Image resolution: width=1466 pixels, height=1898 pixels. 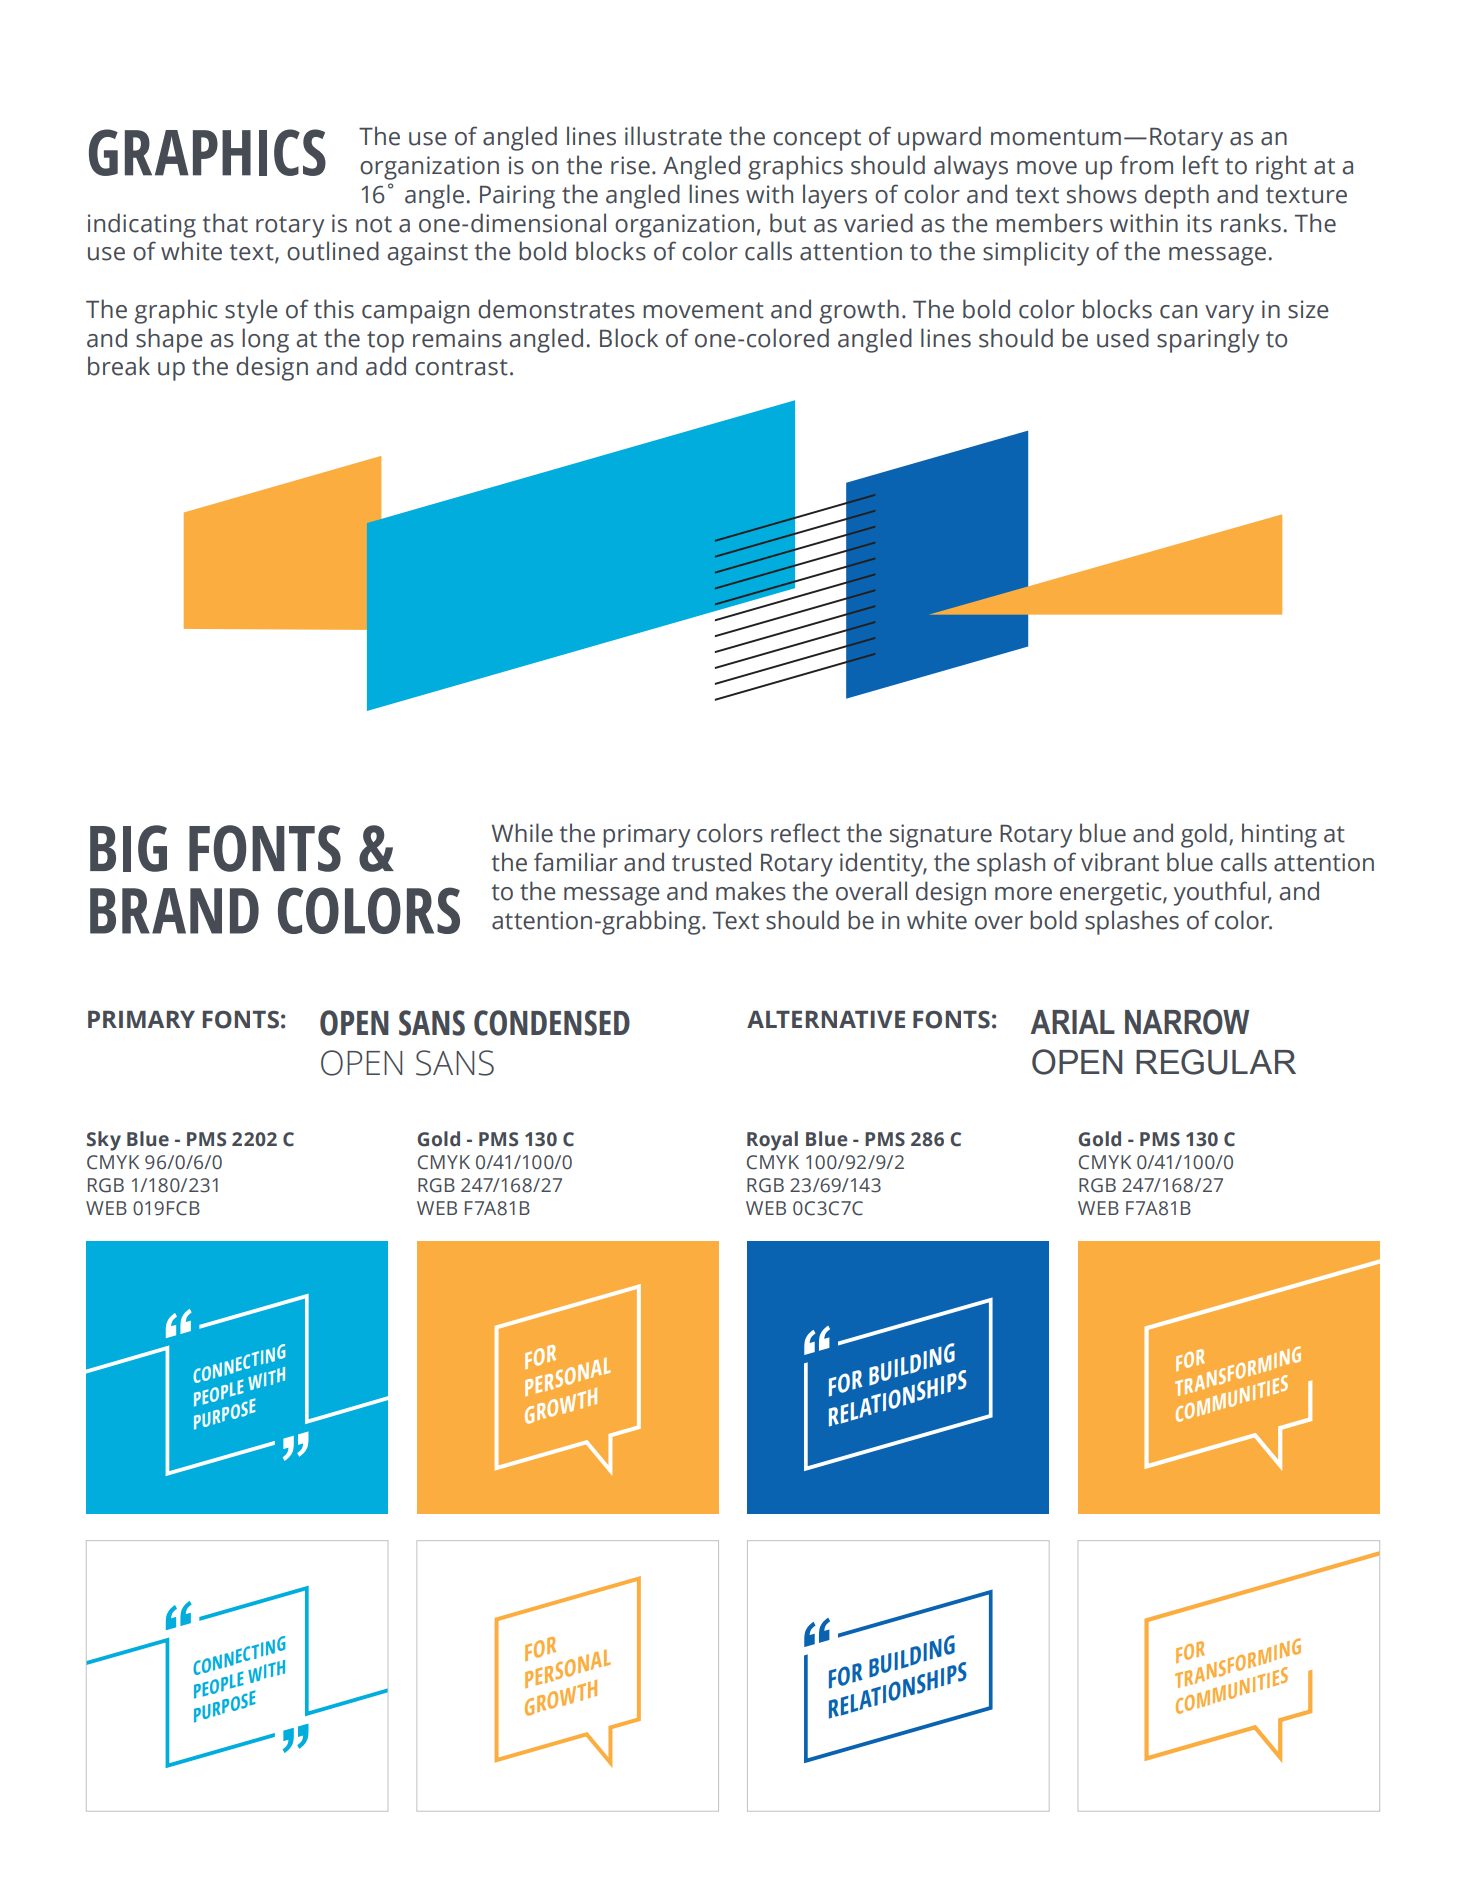 What do you see at coordinates (104, 1141) in the page?
I see `Sky` at bounding box center [104, 1141].
